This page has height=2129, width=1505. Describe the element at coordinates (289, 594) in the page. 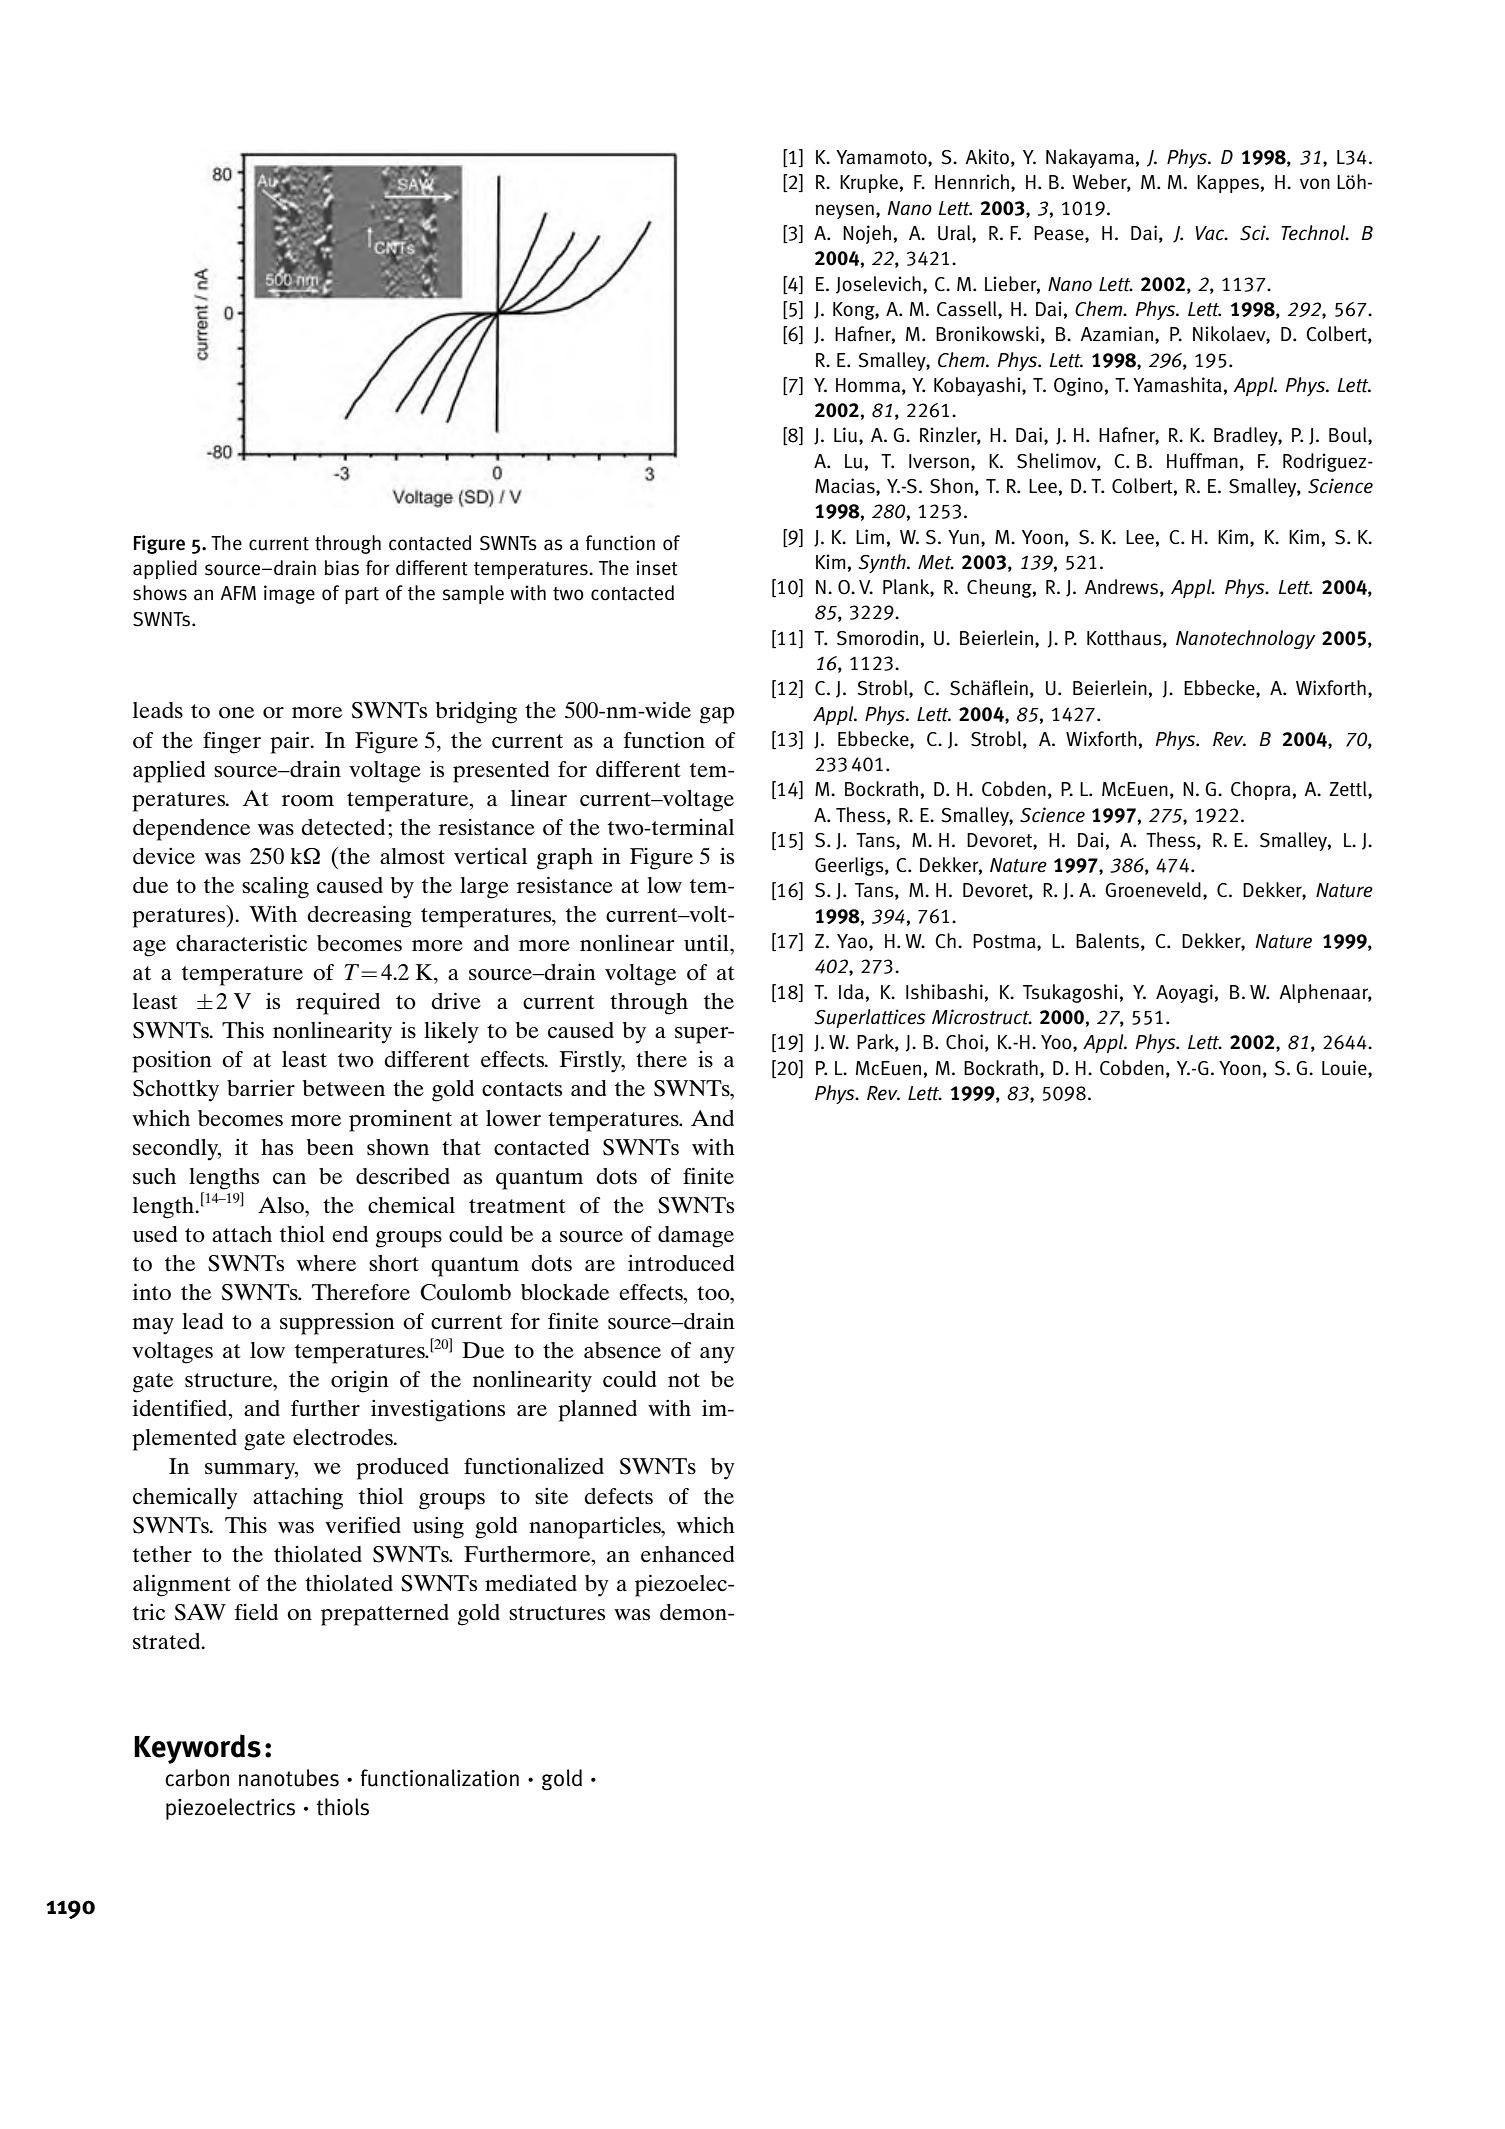

I see `image` at that location.
